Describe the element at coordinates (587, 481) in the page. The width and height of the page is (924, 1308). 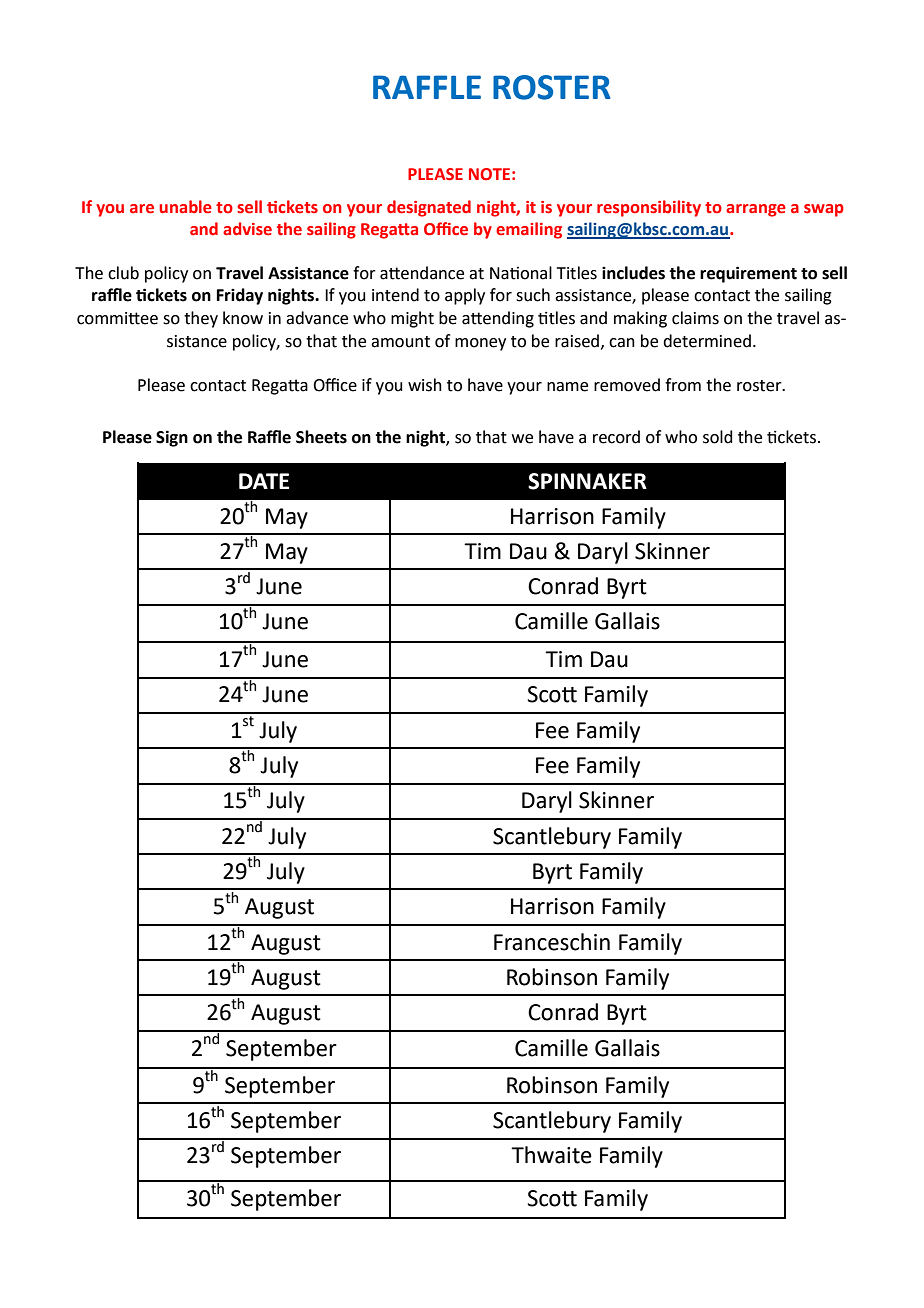
I see `SPINNAKER` at that location.
